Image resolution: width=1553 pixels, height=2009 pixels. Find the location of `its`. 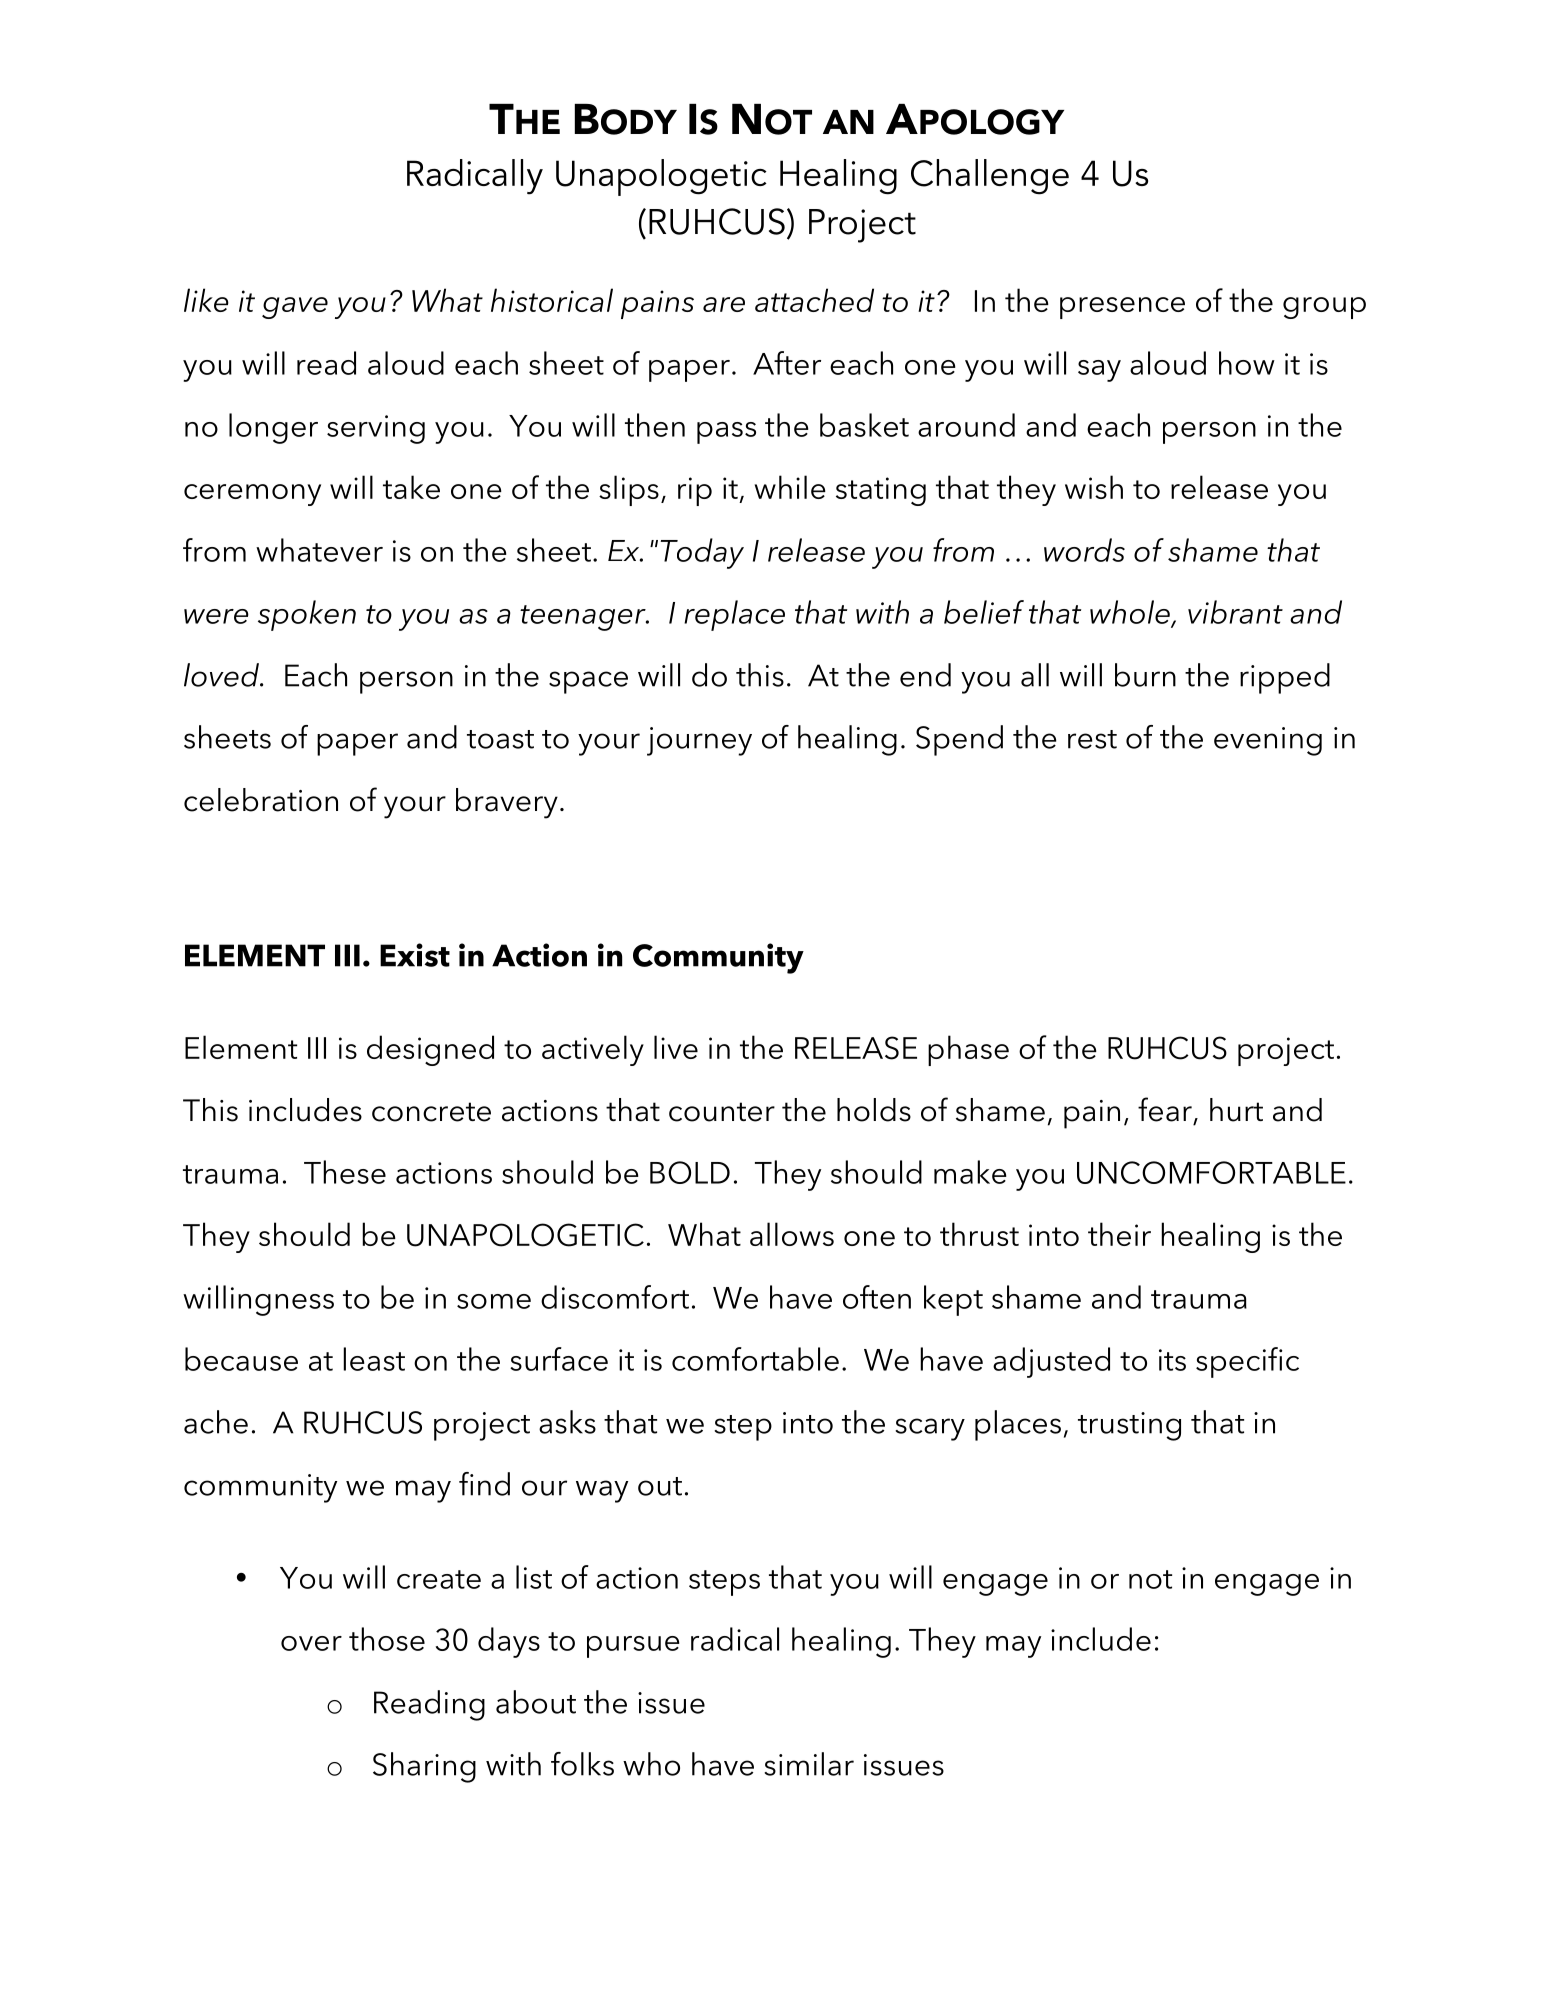

its is located at coordinates (1172, 1360).
